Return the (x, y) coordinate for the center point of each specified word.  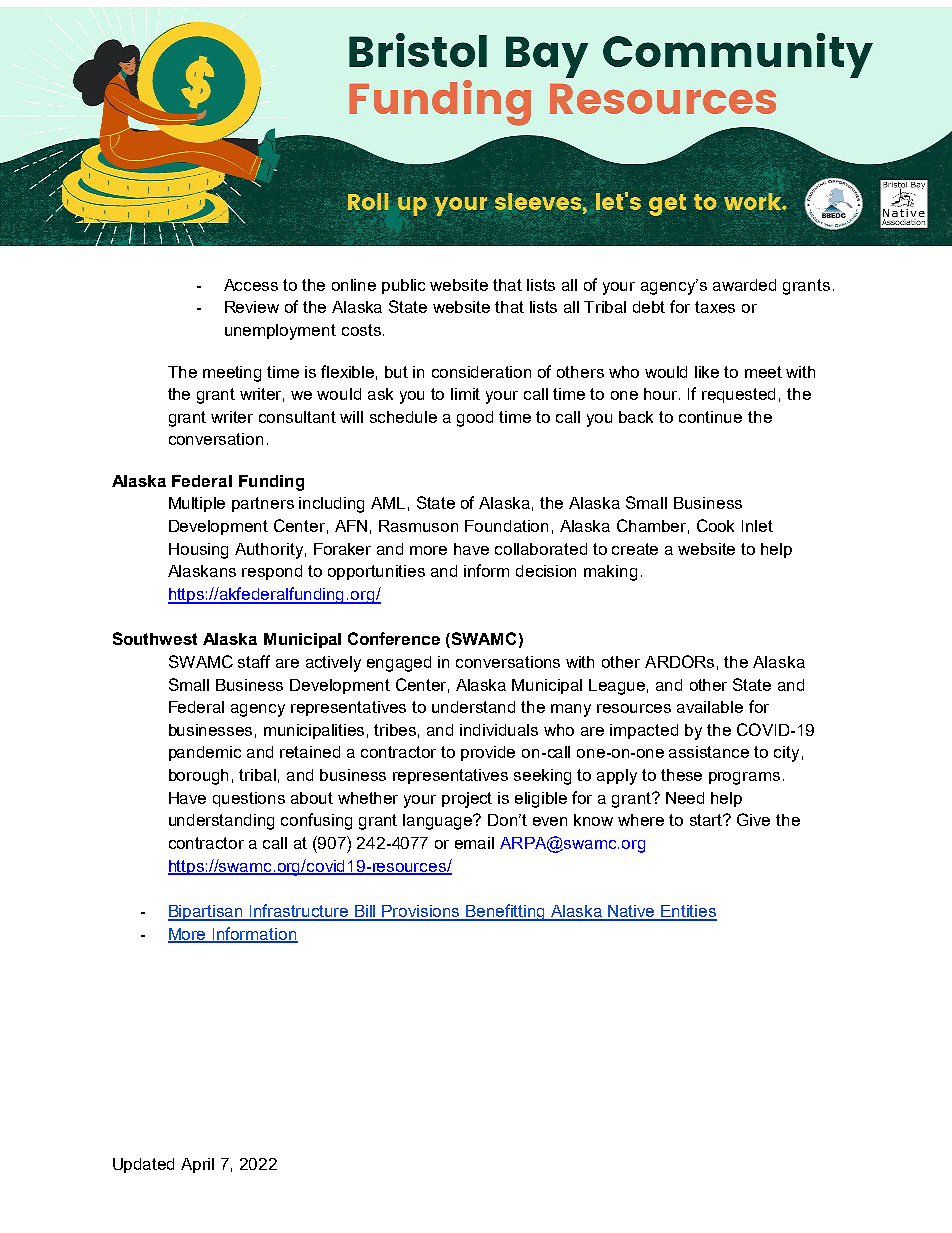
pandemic (205, 753)
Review (252, 307)
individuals (499, 730)
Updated (143, 1165)
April (197, 1165)
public (403, 286)
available (710, 707)
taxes (715, 307)
